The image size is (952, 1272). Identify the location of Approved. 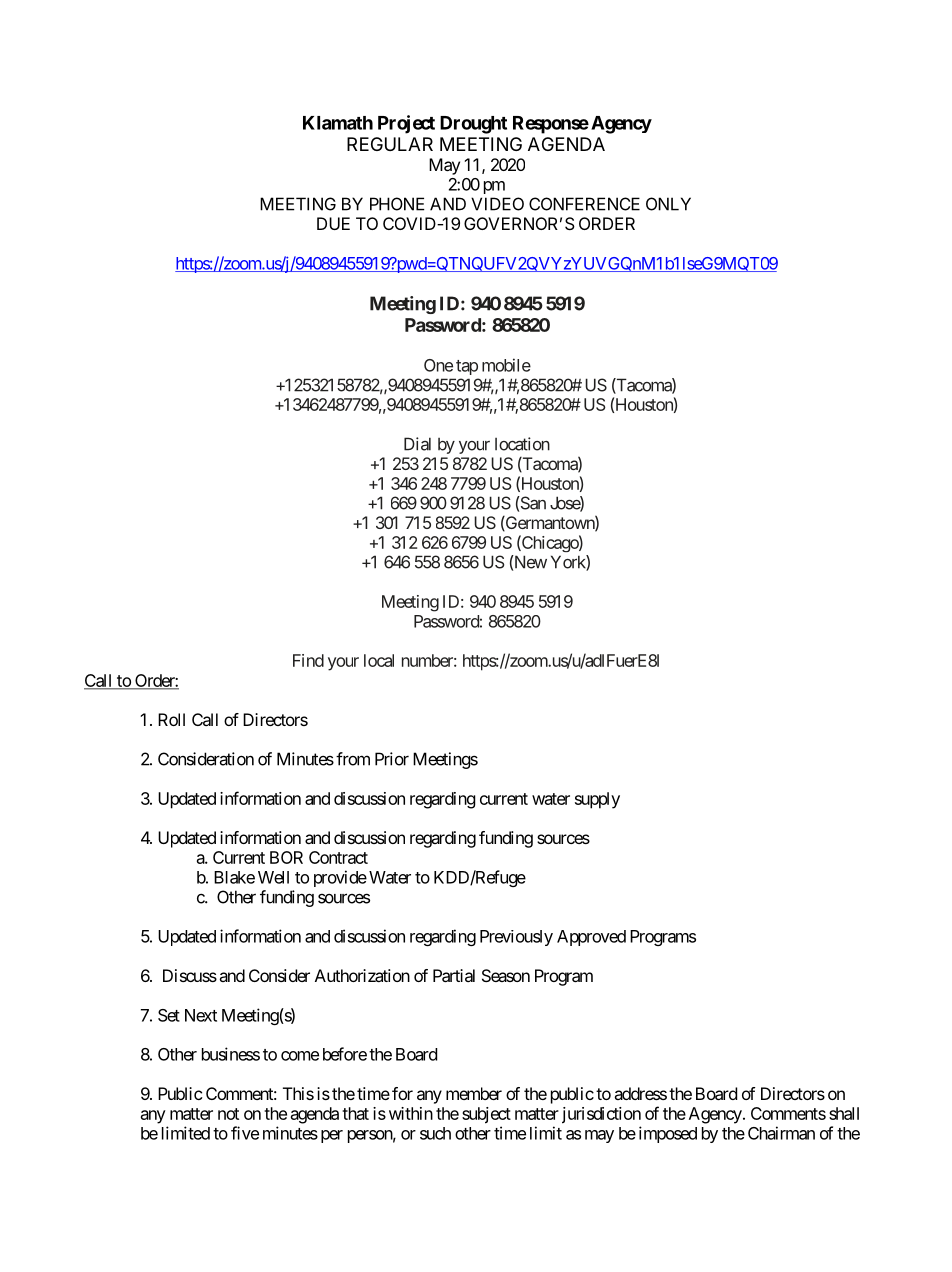
(591, 938).
